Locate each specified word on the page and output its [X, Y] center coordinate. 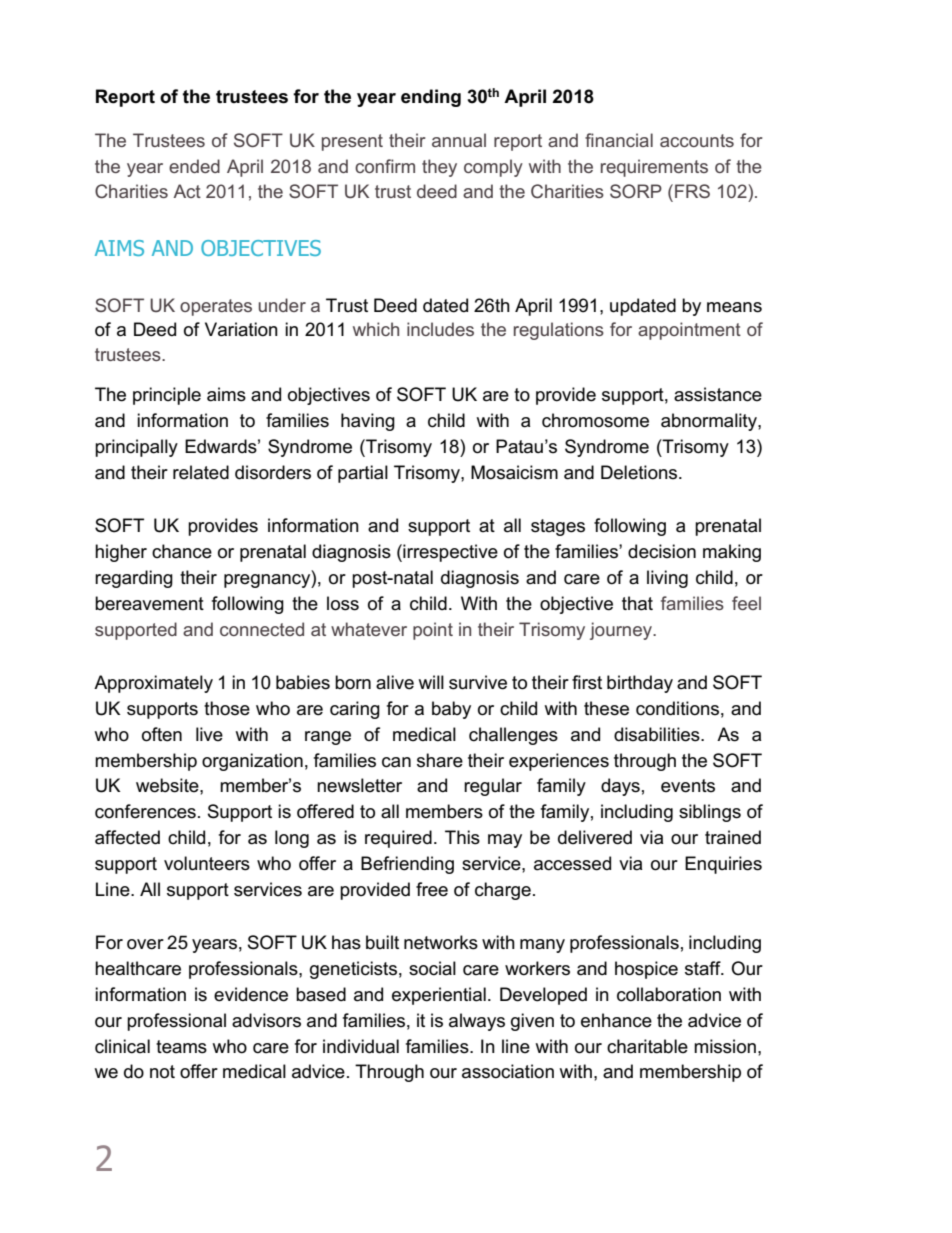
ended [194, 166]
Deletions [640, 472]
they [439, 168]
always [477, 1022]
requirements [654, 168]
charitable [647, 1046]
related [201, 472]
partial [363, 474]
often [162, 734]
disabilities [658, 734]
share [440, 760]
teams [181, 1047]
